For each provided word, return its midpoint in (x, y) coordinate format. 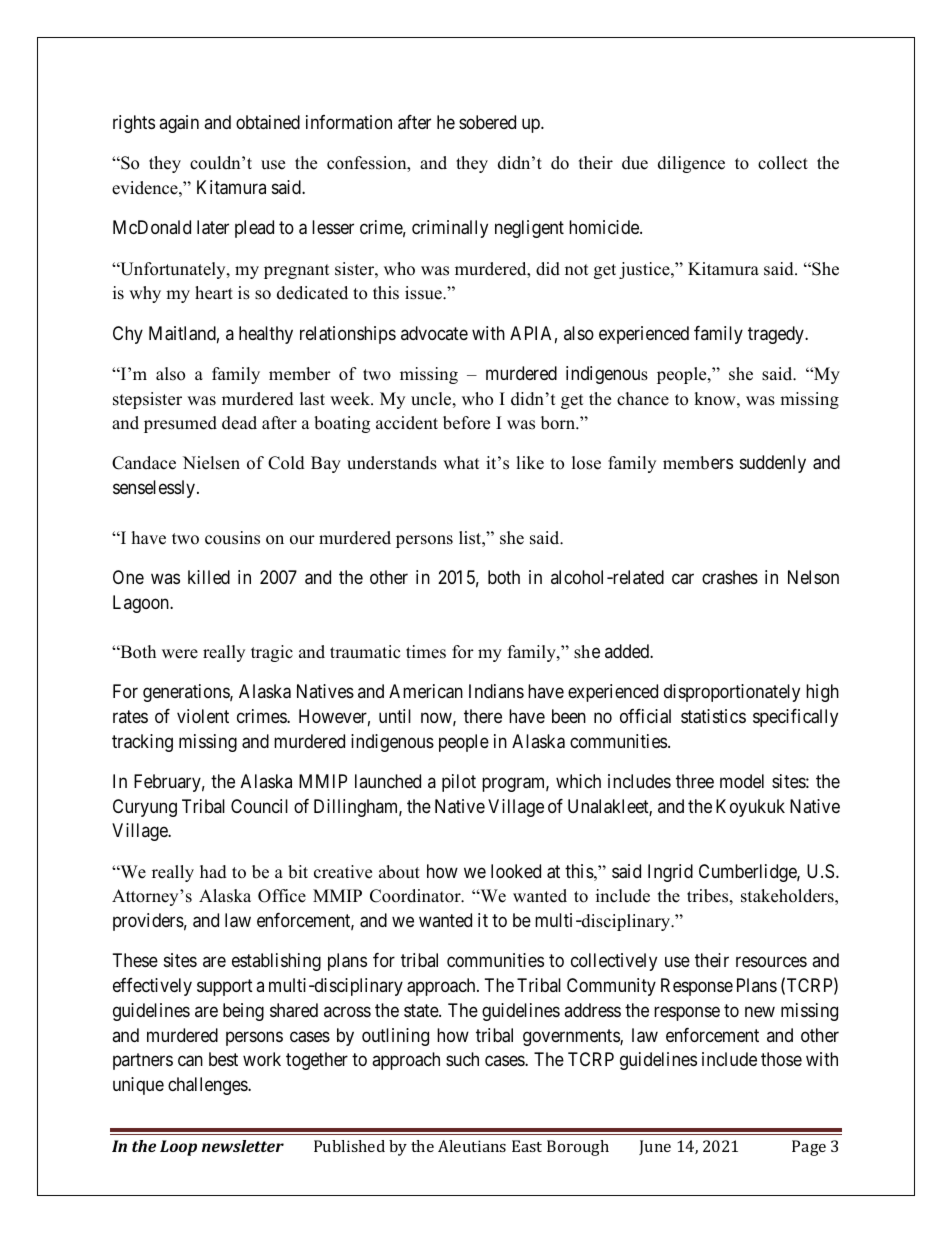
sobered (487, 122)
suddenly (773, 464)
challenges (208, 1086)
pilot (459, 783)
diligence (691, 164)
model (742, 781)
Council (259, 806)
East (527, 1146)
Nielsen (211, 463)
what (461, 462)
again (179, 124)
